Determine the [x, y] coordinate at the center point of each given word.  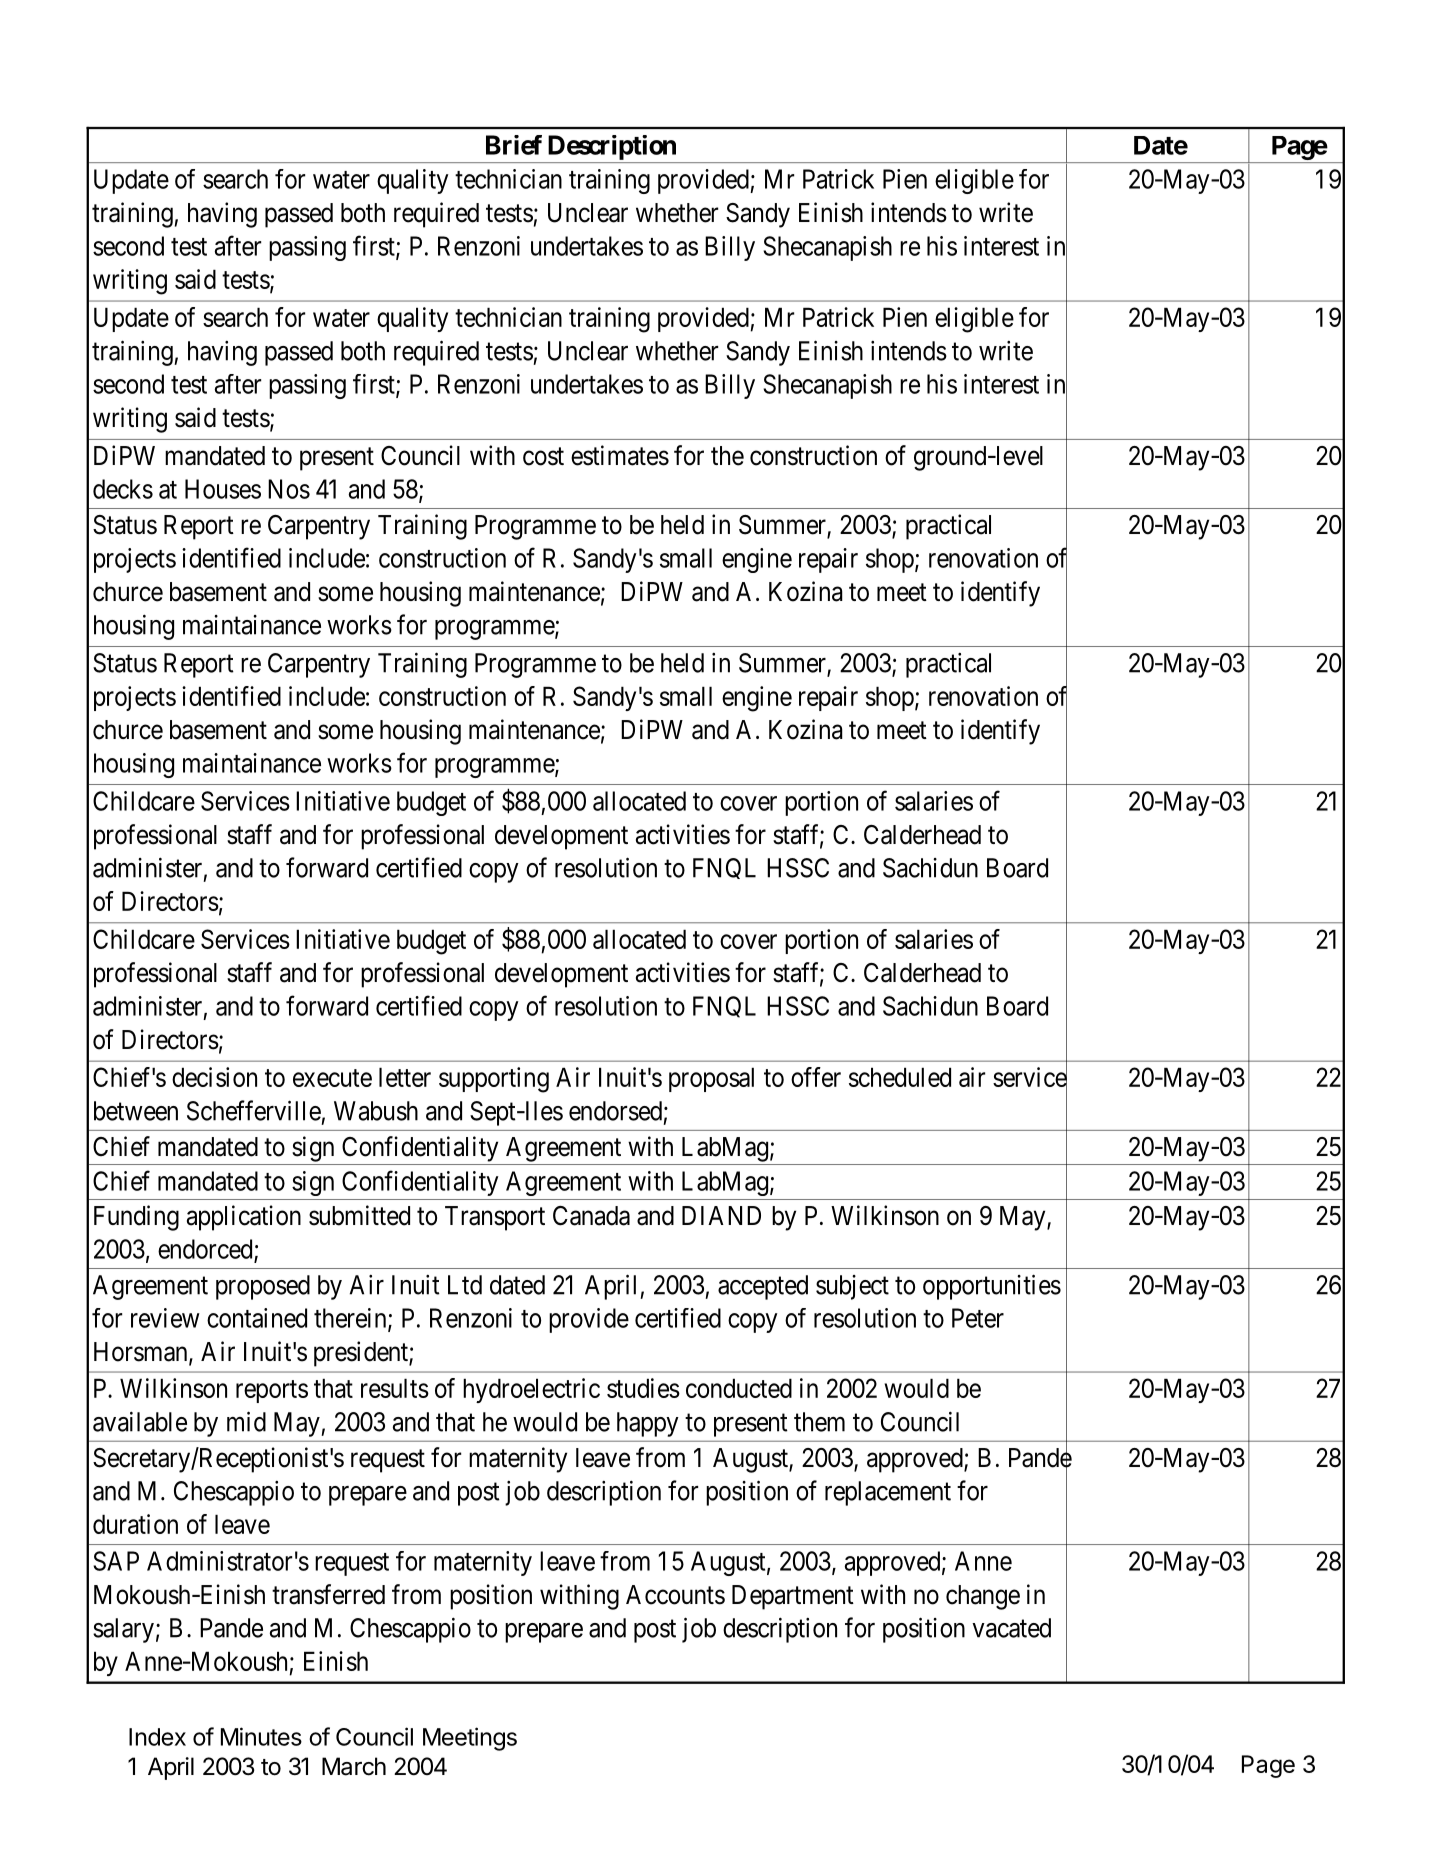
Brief [514, 145]
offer [816, 1077]
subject [852, 1287]
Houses [223, 489]
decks [123, 489]
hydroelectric [531, 1390]
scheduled [900, 1077]
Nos [289, 489]
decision [214, 1077]
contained [257, 1318]
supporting [494, 1080]
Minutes [261, 1736]
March [354, 1766]
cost [543, 456]
